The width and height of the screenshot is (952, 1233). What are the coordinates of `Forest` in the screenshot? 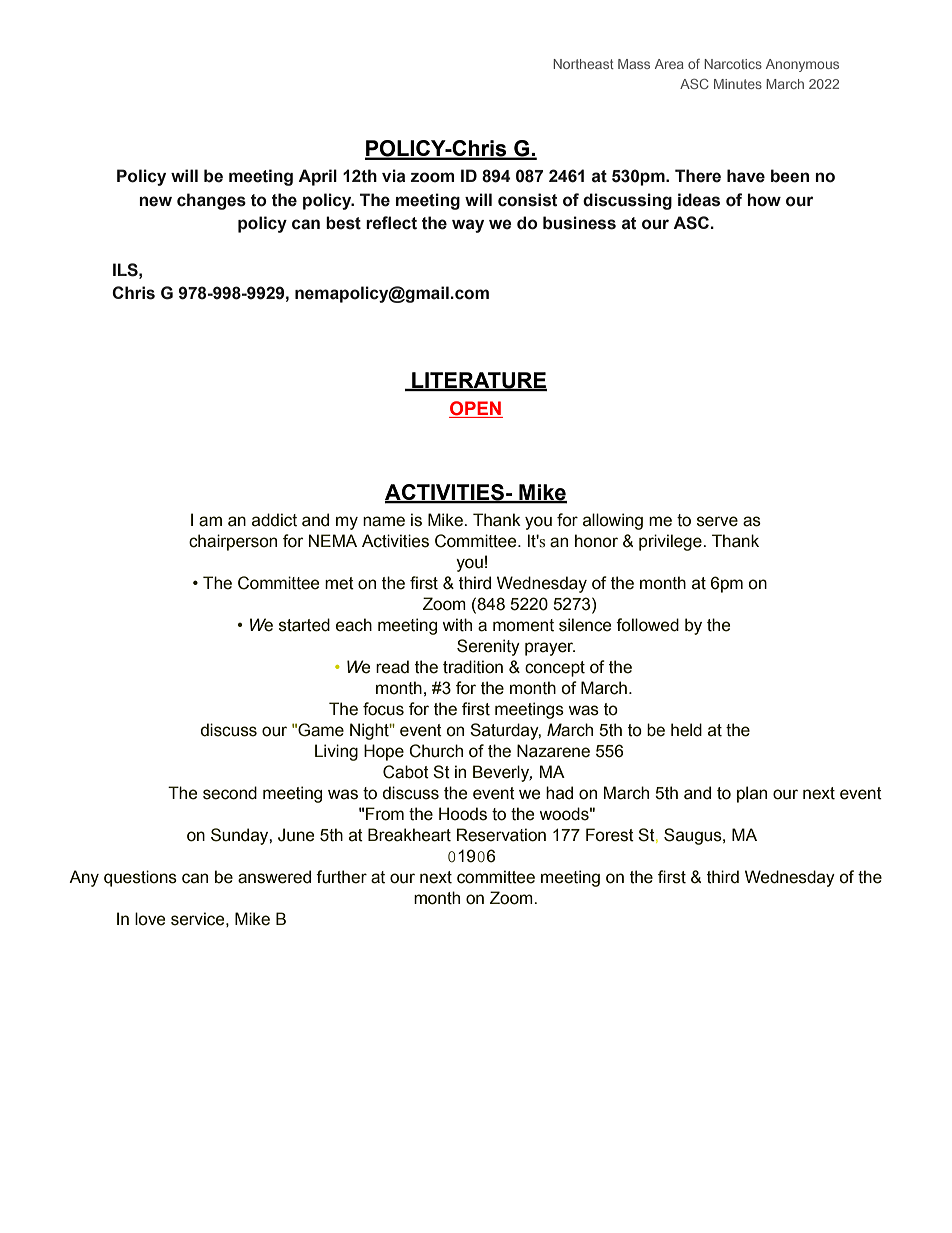 It's located at (610, 835).
